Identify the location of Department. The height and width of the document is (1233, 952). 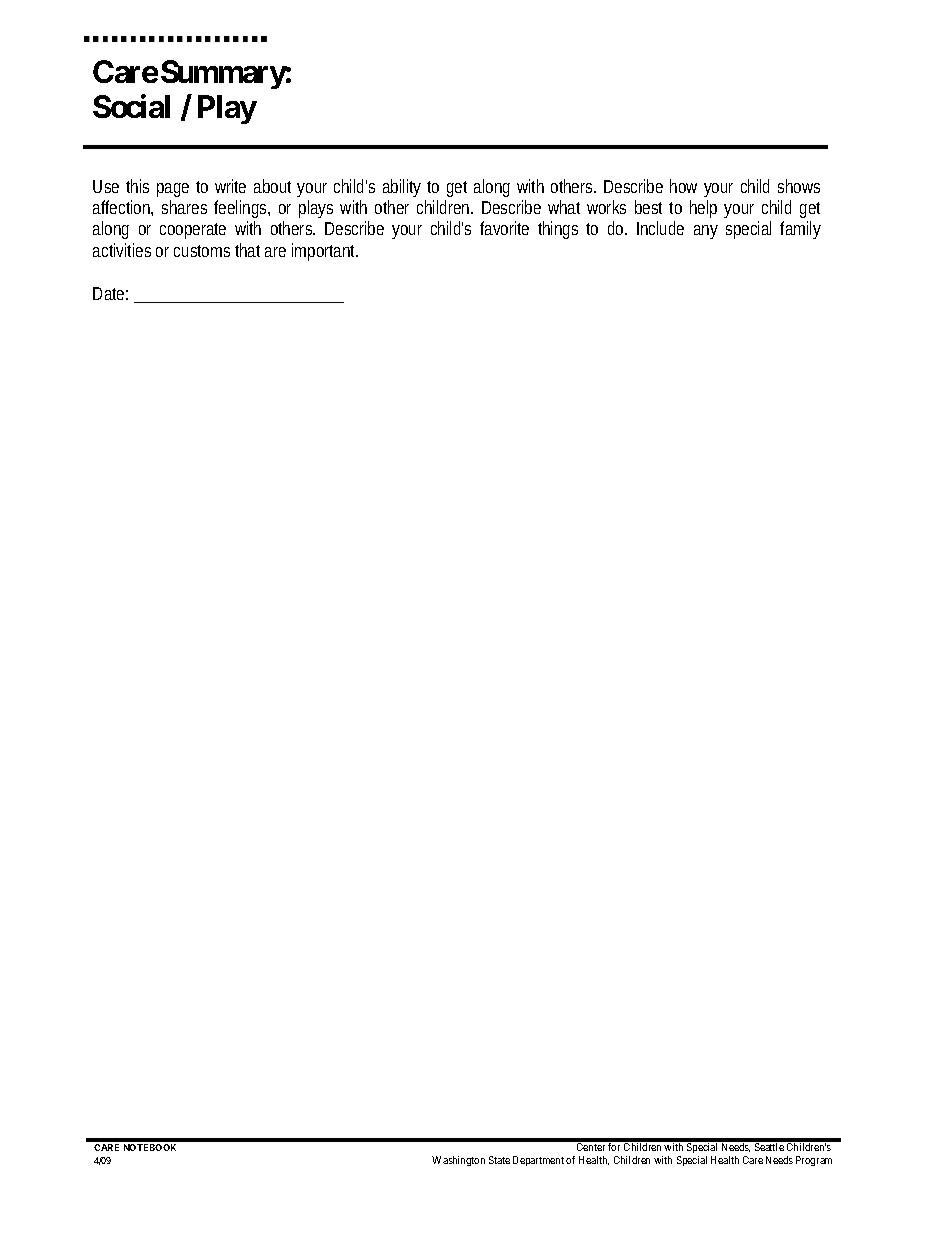
(538, 1161).
